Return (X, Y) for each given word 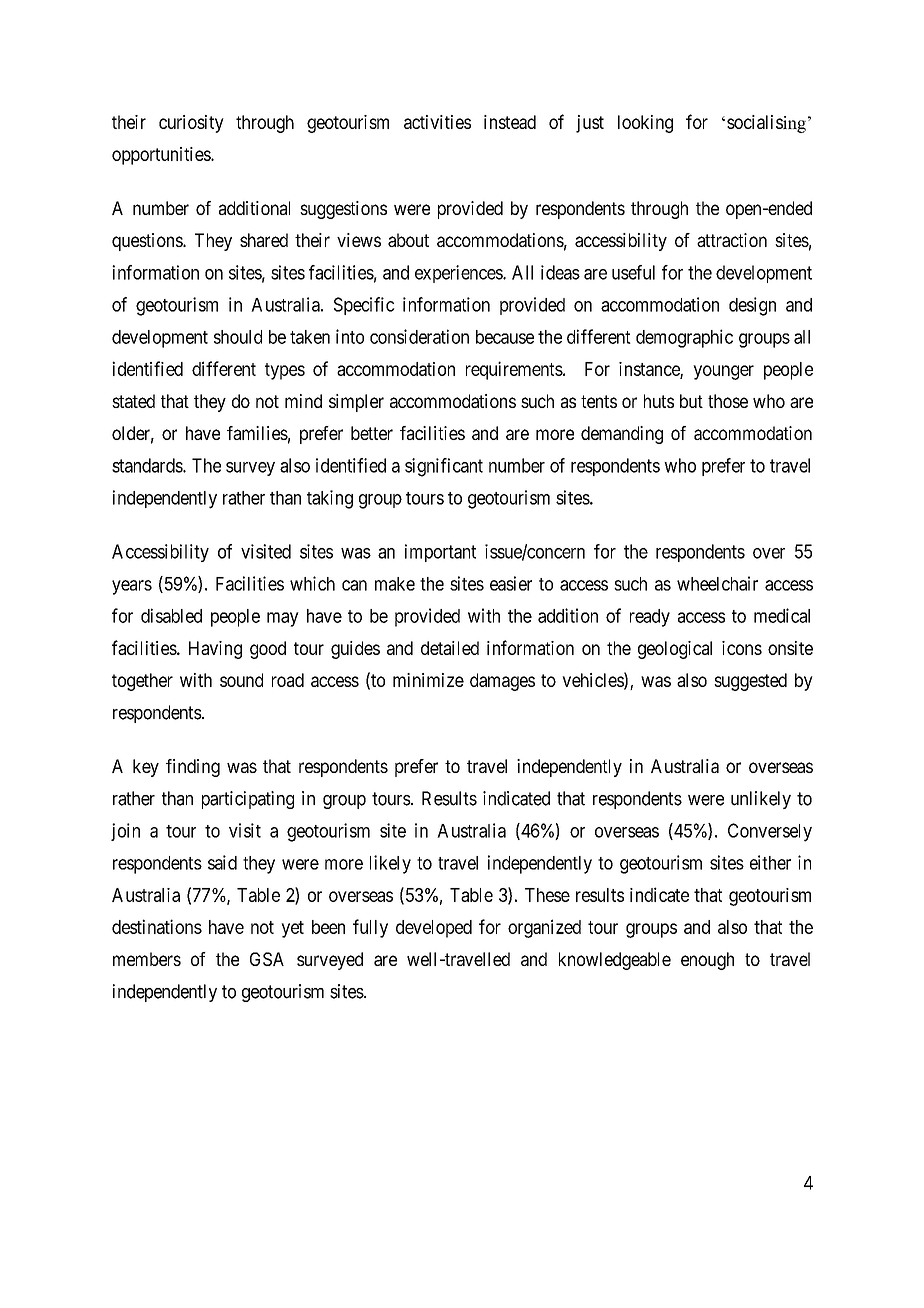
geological (675, 650)
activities (437, 122)
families (257, 433)
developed (434, 929)
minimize (428, 680)
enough (707, 961)
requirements (514, 370)
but (691, 401)
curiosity (191, 124)
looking (645, 124)
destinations (157, 926)
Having (215, 650)
